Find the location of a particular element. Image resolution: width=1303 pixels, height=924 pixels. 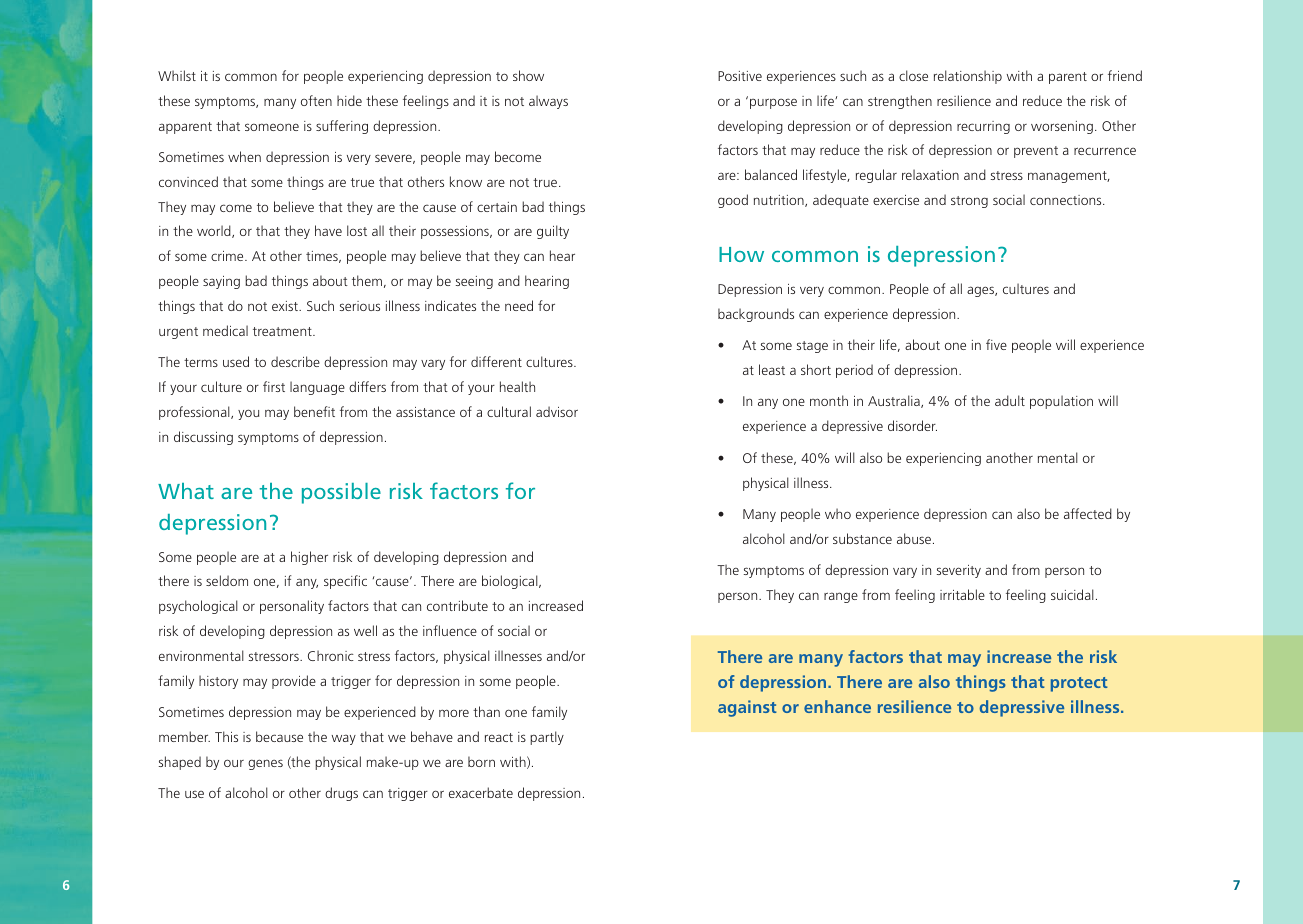

severity is located at coordinates (959, 571).
